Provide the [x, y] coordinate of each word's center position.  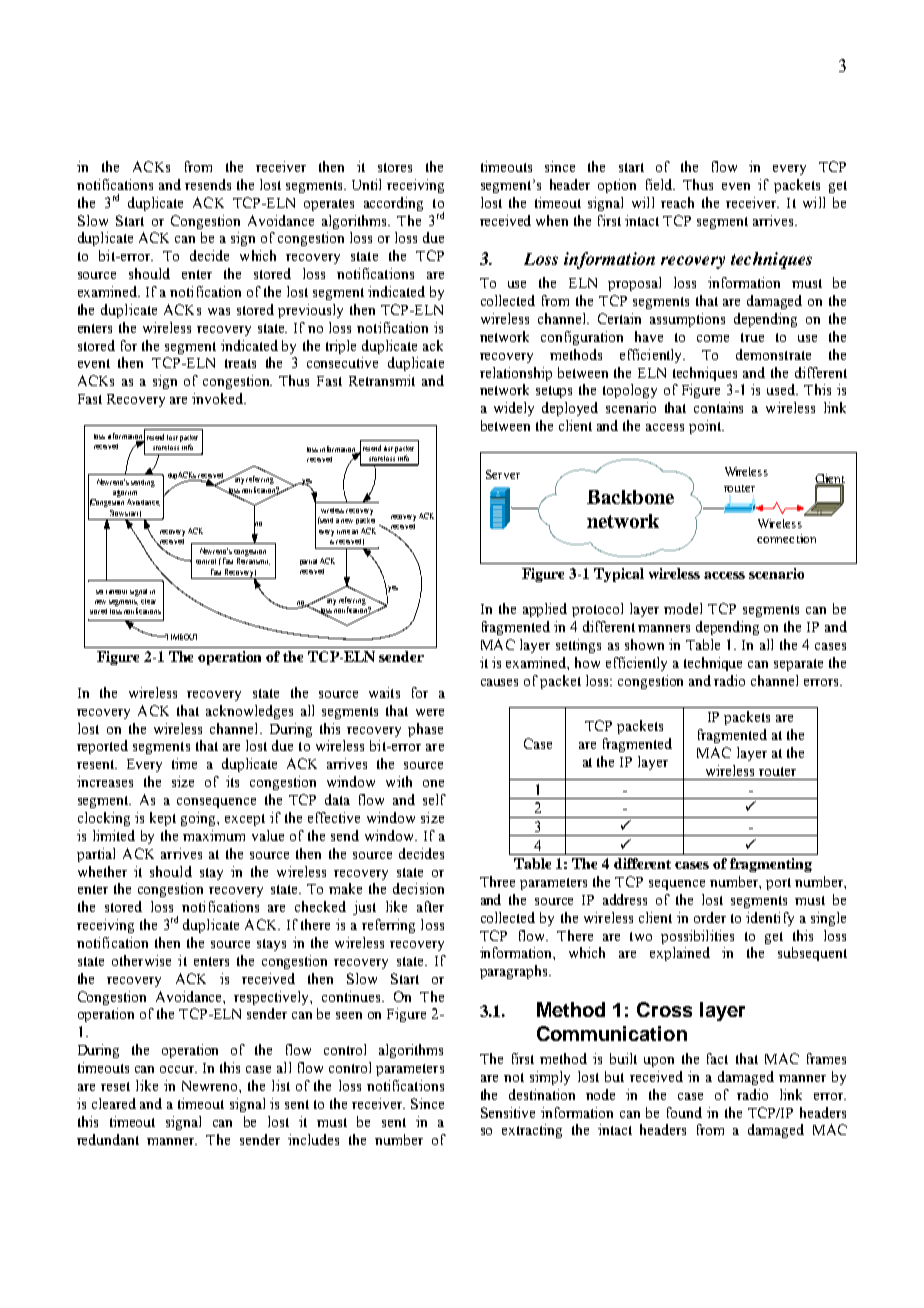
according [393, 204]
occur [178, 1069]
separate [798, 665]
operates [329, 205]
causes [499, 682]
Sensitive [508, 1112]
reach [677, 202]
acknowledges [249, 712]
